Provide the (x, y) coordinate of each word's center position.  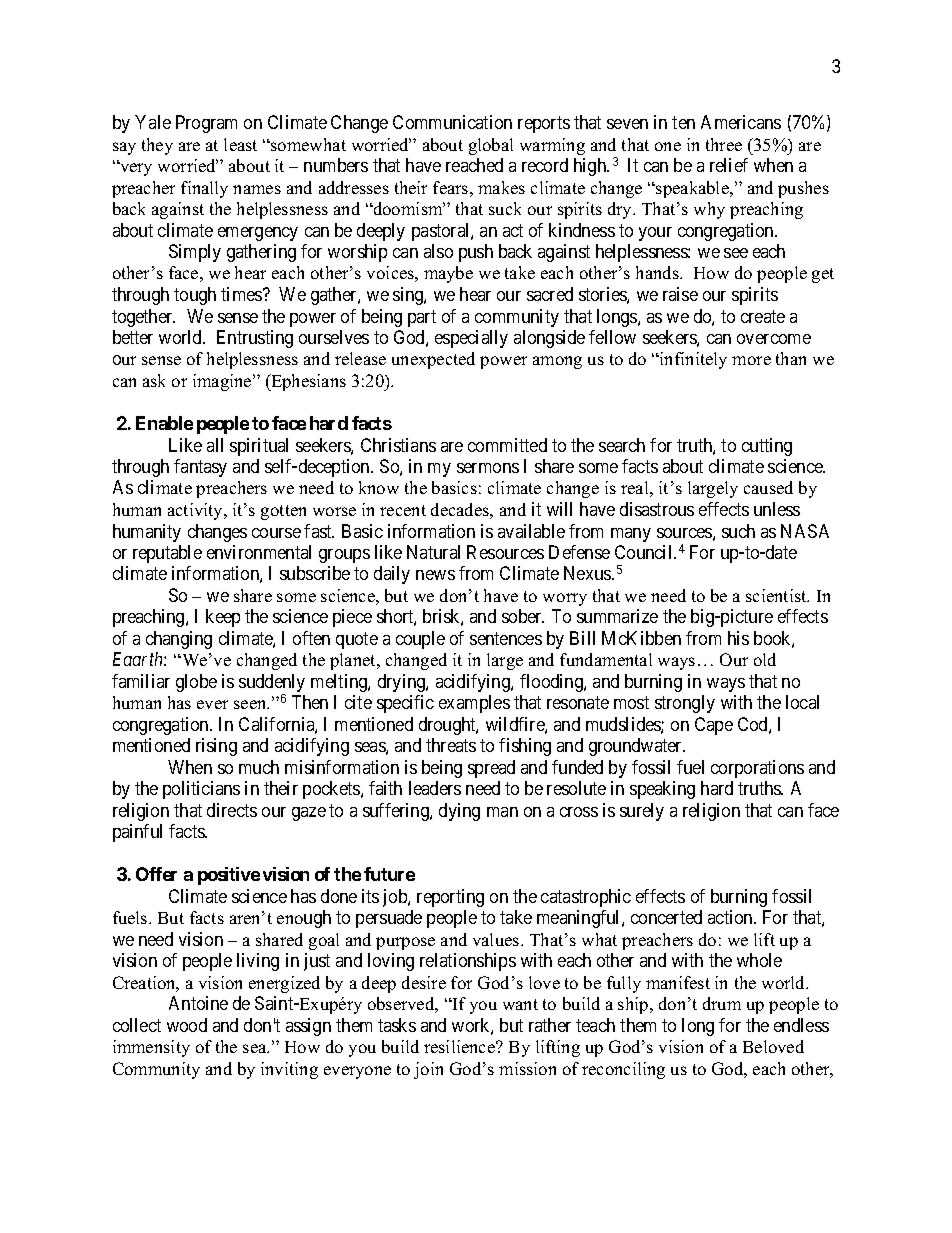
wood (187, 1025)
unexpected (433, 360)
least (240, 144)
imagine (223, 382)
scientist (777, 595)
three (724, 144)
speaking (662, 790)
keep (223, 618)
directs (232, 810)
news (435, 575)
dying (459, 812)
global (491, 146)
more (751, 360)
